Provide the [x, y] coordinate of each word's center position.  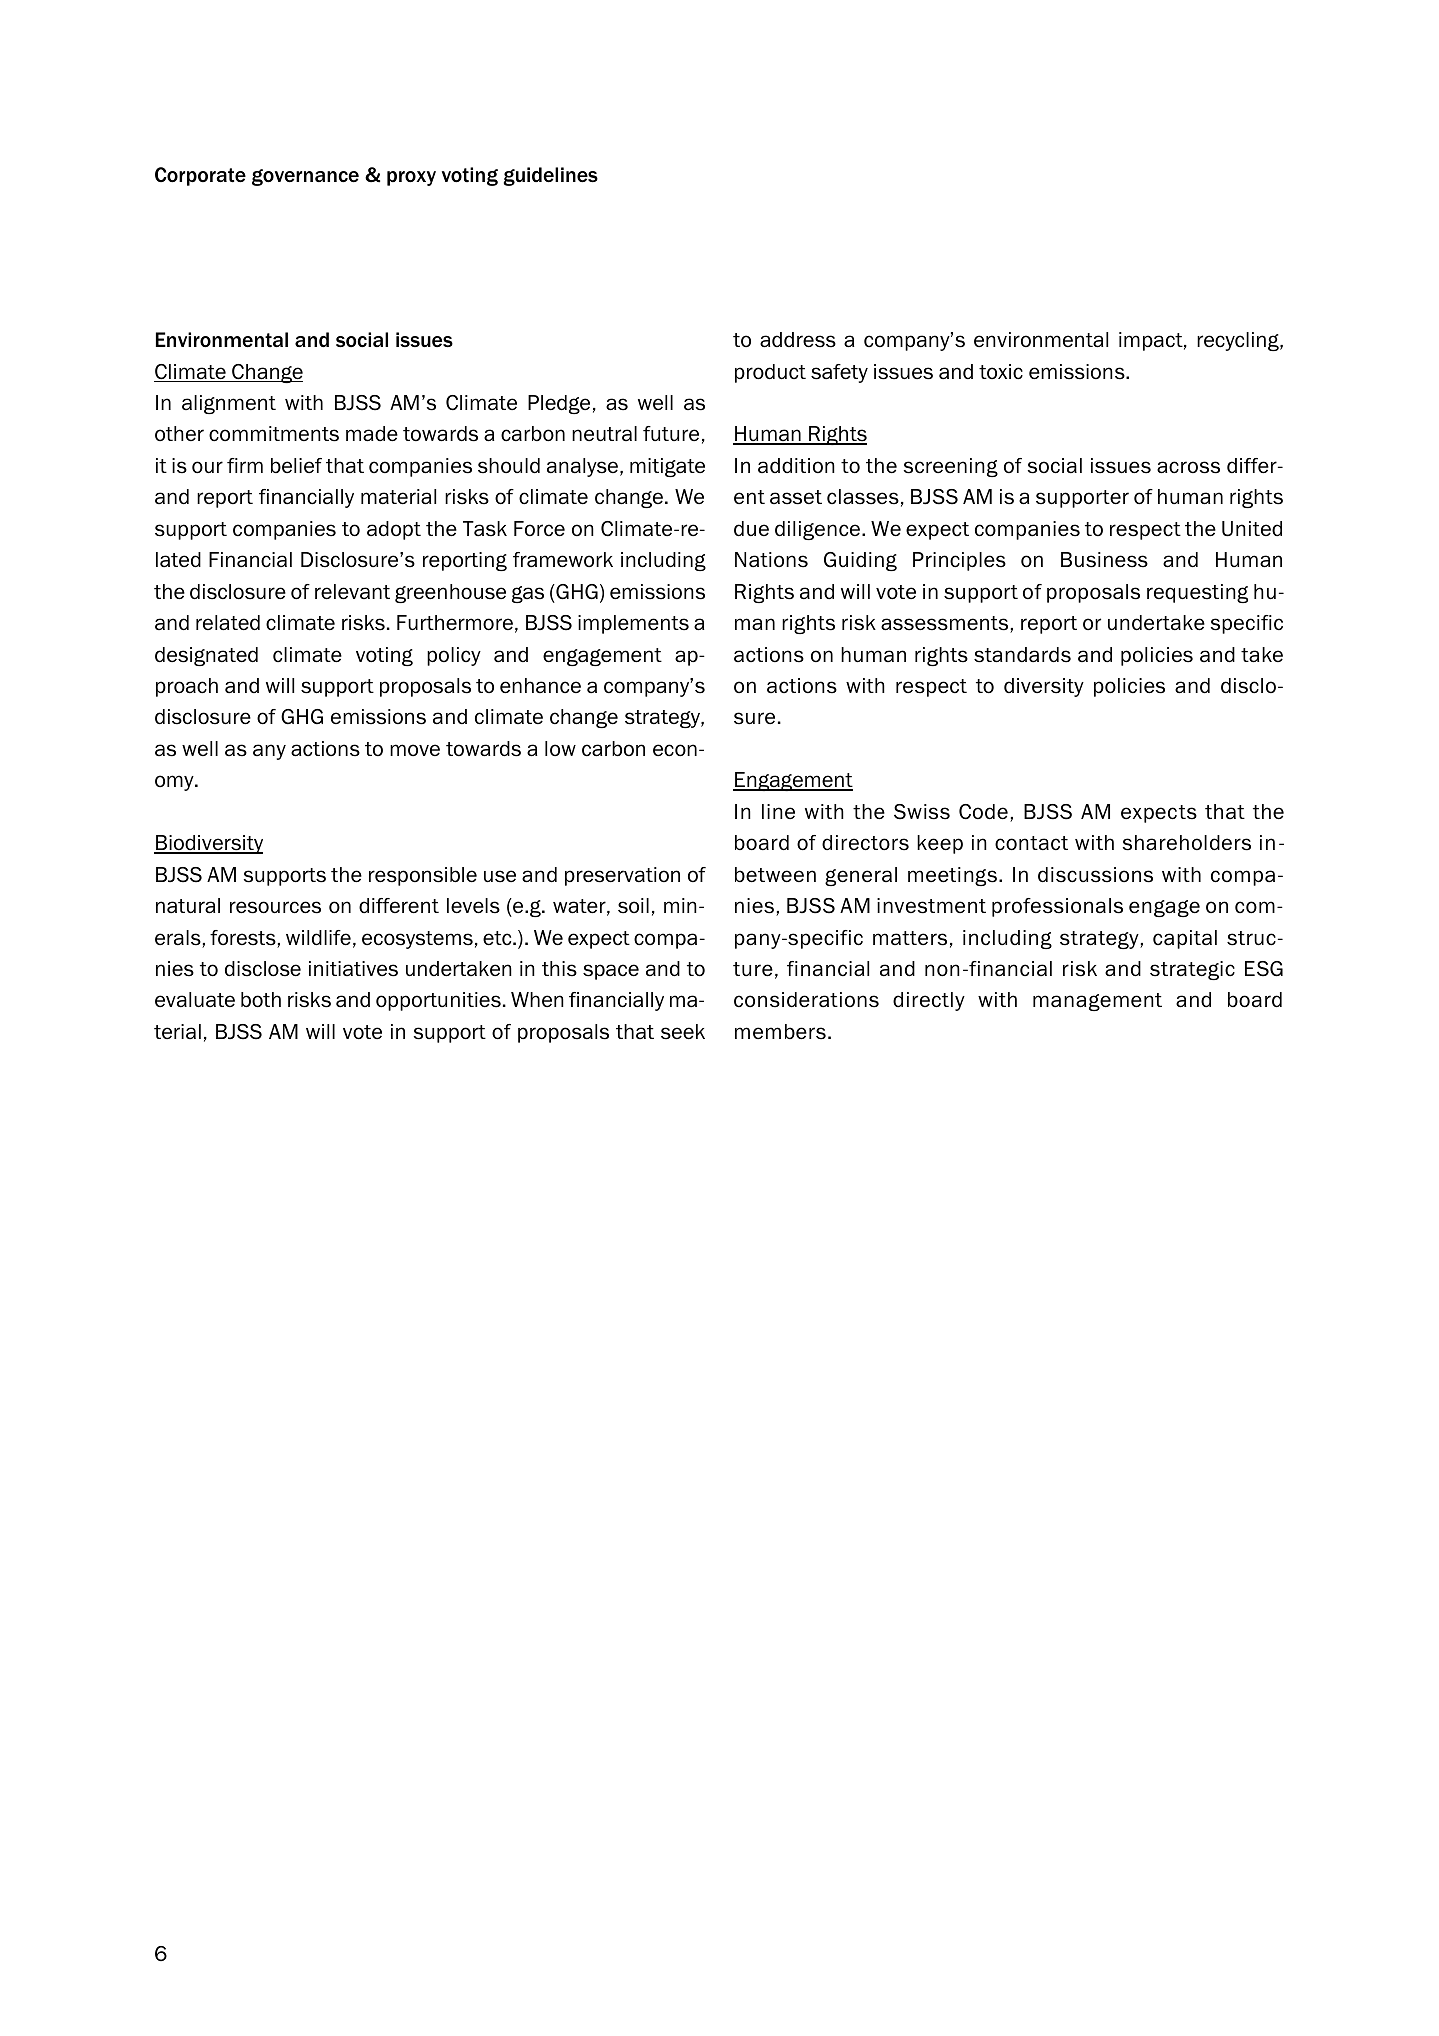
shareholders [1187, 843]
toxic [1001, 372]
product [770, 373]
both [261, 1000]
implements [633, 624]
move [415, 750]
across [1188, 467]
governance [305, 177]
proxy [411, 178]
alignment [229, 404]
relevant [352, 592]
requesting [1197, 593]
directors [865, 843]
